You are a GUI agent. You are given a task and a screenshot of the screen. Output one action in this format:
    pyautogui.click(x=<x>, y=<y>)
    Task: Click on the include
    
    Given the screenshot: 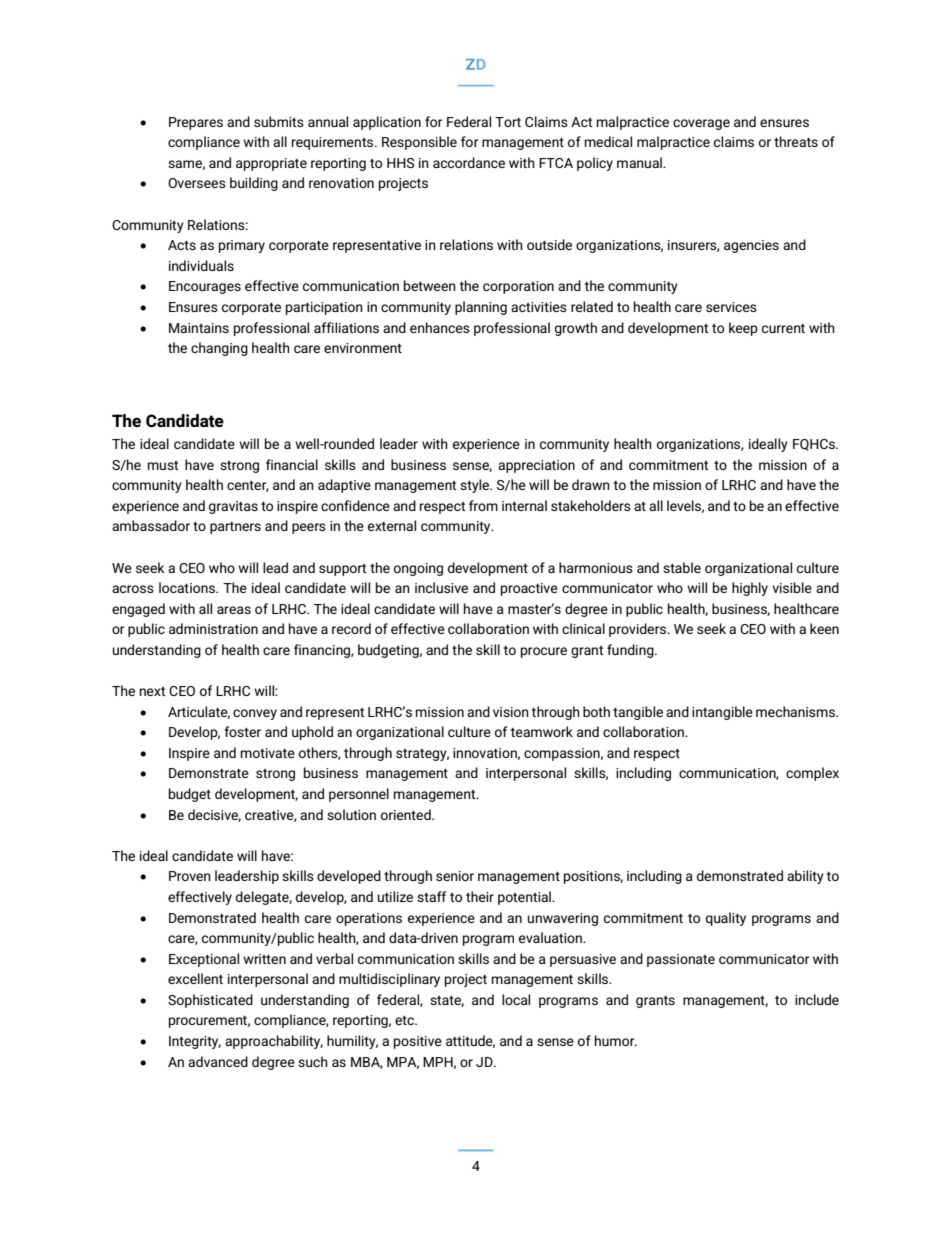 What is the action you would take?
    pyautogui.click(x=817, y=999)
